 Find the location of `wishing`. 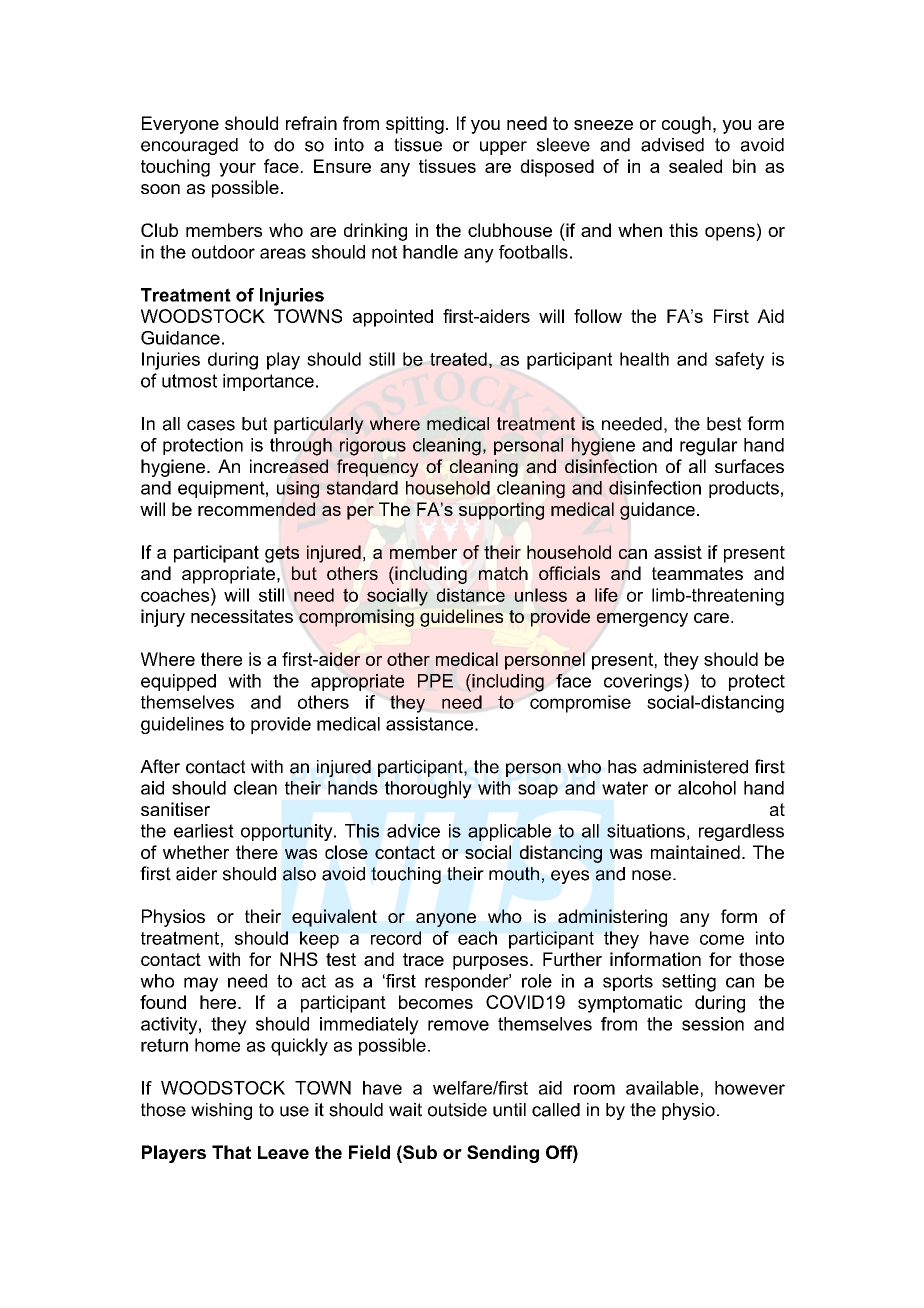

wishing is located at coordinates (221, 1111).
